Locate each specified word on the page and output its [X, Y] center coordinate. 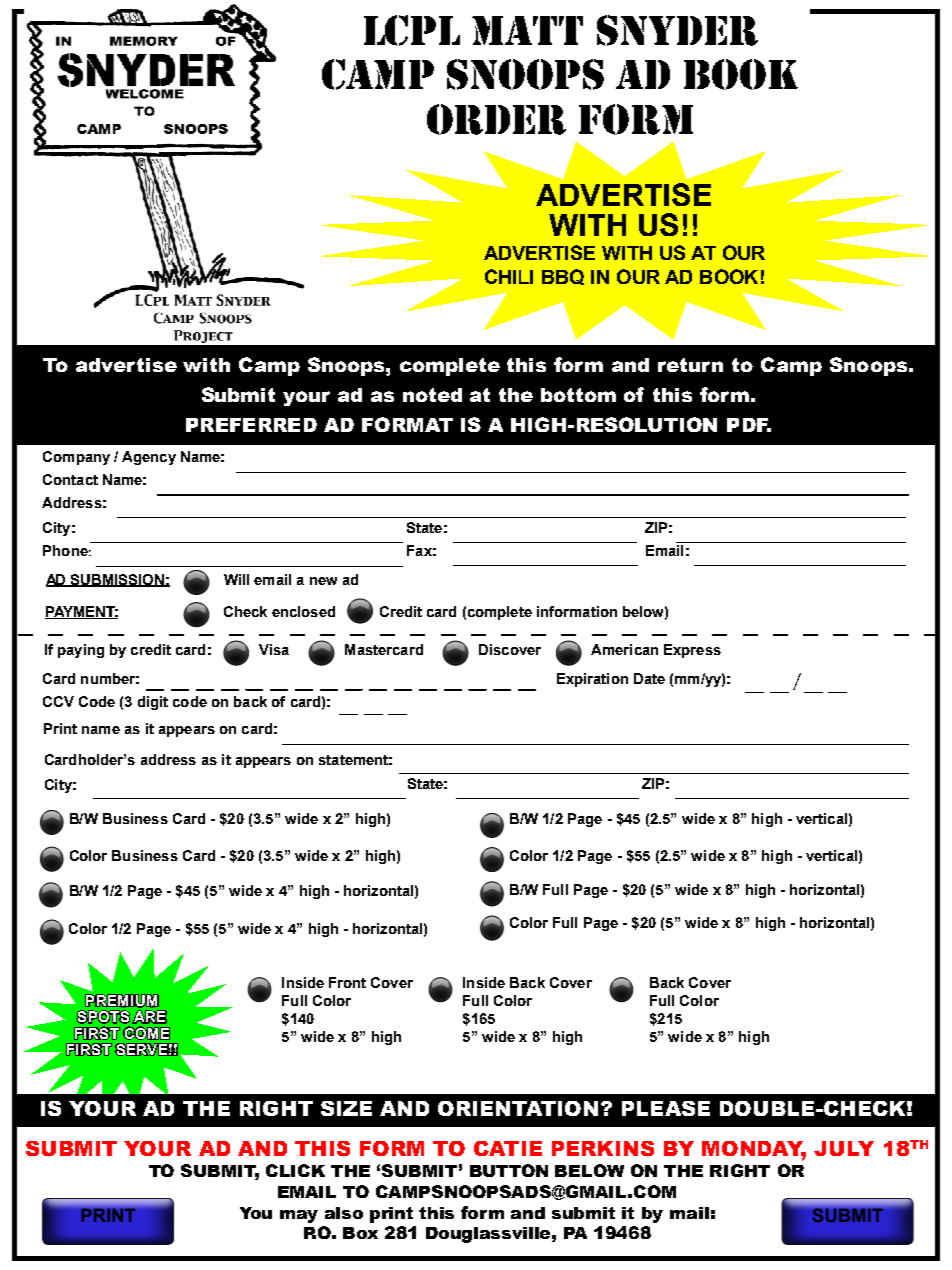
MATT [527, 30]
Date [649, 678]
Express [692, 651]
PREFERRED [251, 425]
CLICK [295, 1170]
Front [347, 982]
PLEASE [666, 1108]
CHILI [509, 276]
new [323, 581]
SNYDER [677, 30]
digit [153, 703]
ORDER [496, 119]
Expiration [592, 680]
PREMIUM [122, 1001]
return [690, 365]
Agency [149, 458]
